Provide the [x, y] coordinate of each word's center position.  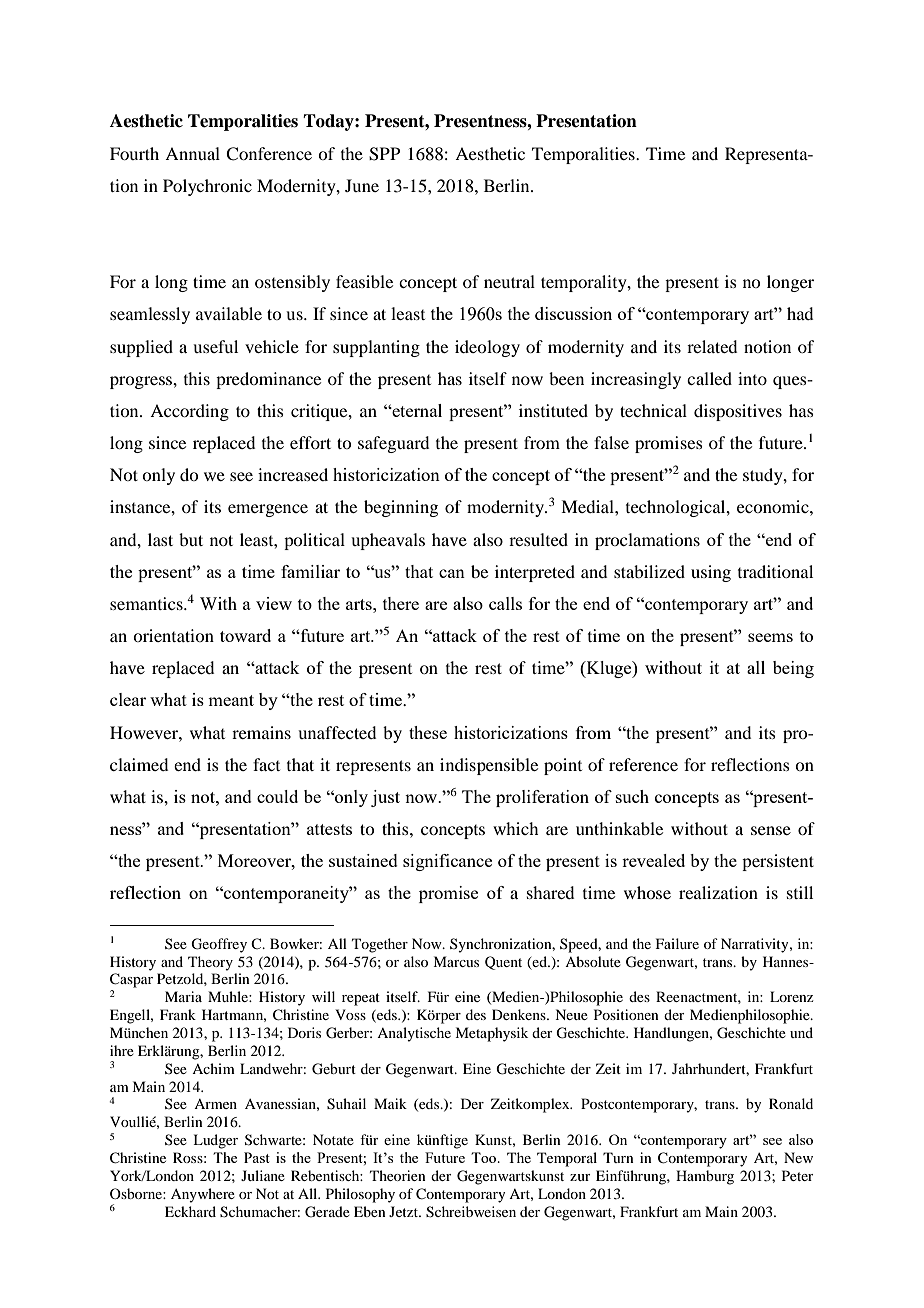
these [428, 732]
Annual [192, 153]
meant [231, 700]
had [800, 313]
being [793, 669]
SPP [384, 154]
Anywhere [203, 1195]
